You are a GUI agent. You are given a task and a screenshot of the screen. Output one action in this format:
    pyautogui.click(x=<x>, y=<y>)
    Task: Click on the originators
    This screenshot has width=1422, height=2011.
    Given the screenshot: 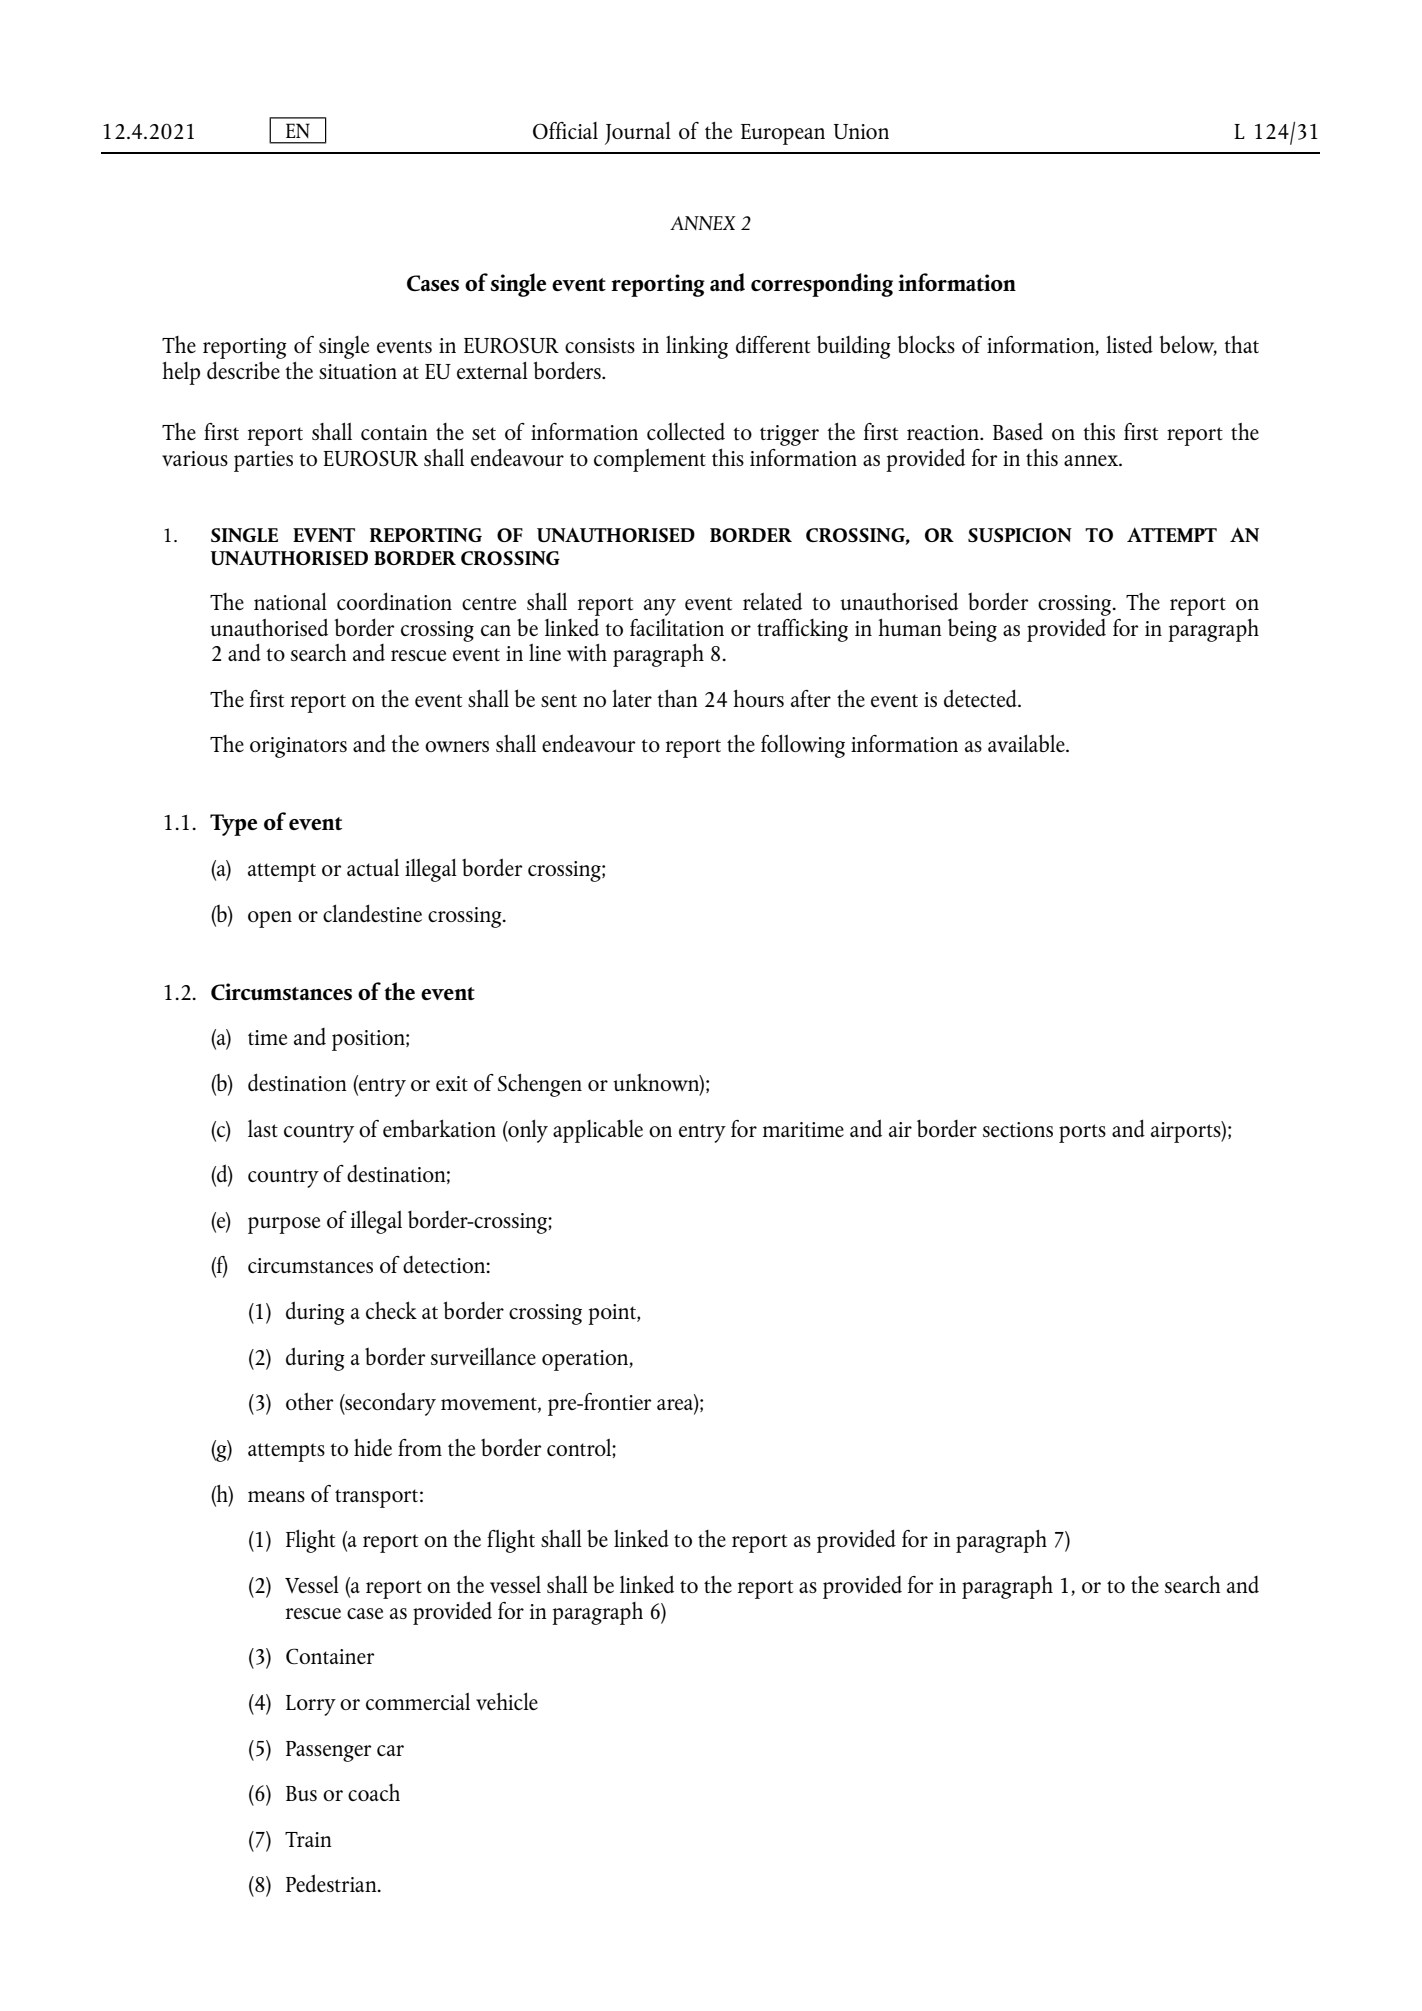 What is the action you would take?
    pyautogui.click(x=298, y=747)
